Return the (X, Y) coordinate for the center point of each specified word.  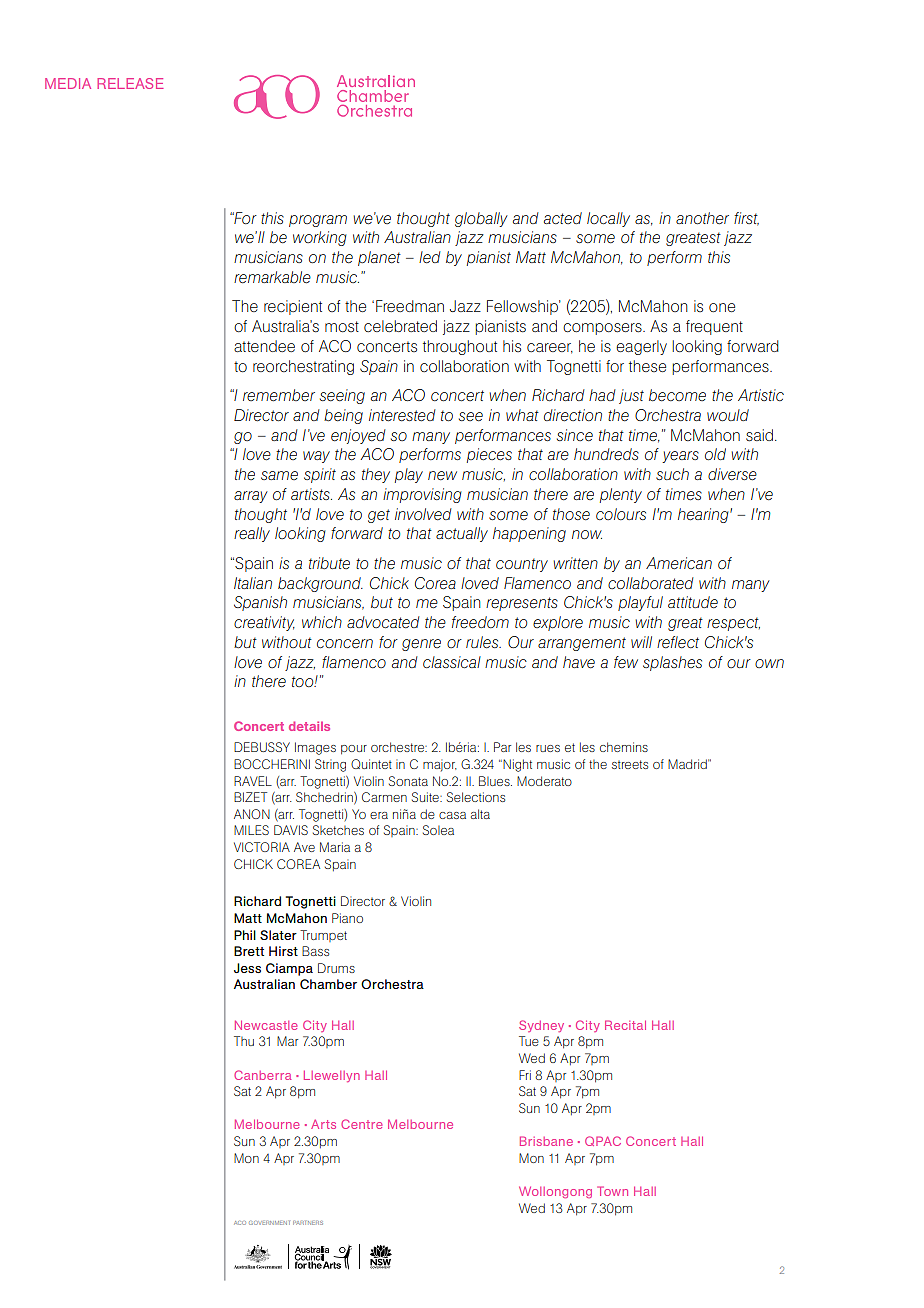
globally (481, 219)
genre (421, 645)
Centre (361, 1124)
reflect (678, 642)
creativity (264, 623)
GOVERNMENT (269, 1223)
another (702, 218)
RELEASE (130, 83)
